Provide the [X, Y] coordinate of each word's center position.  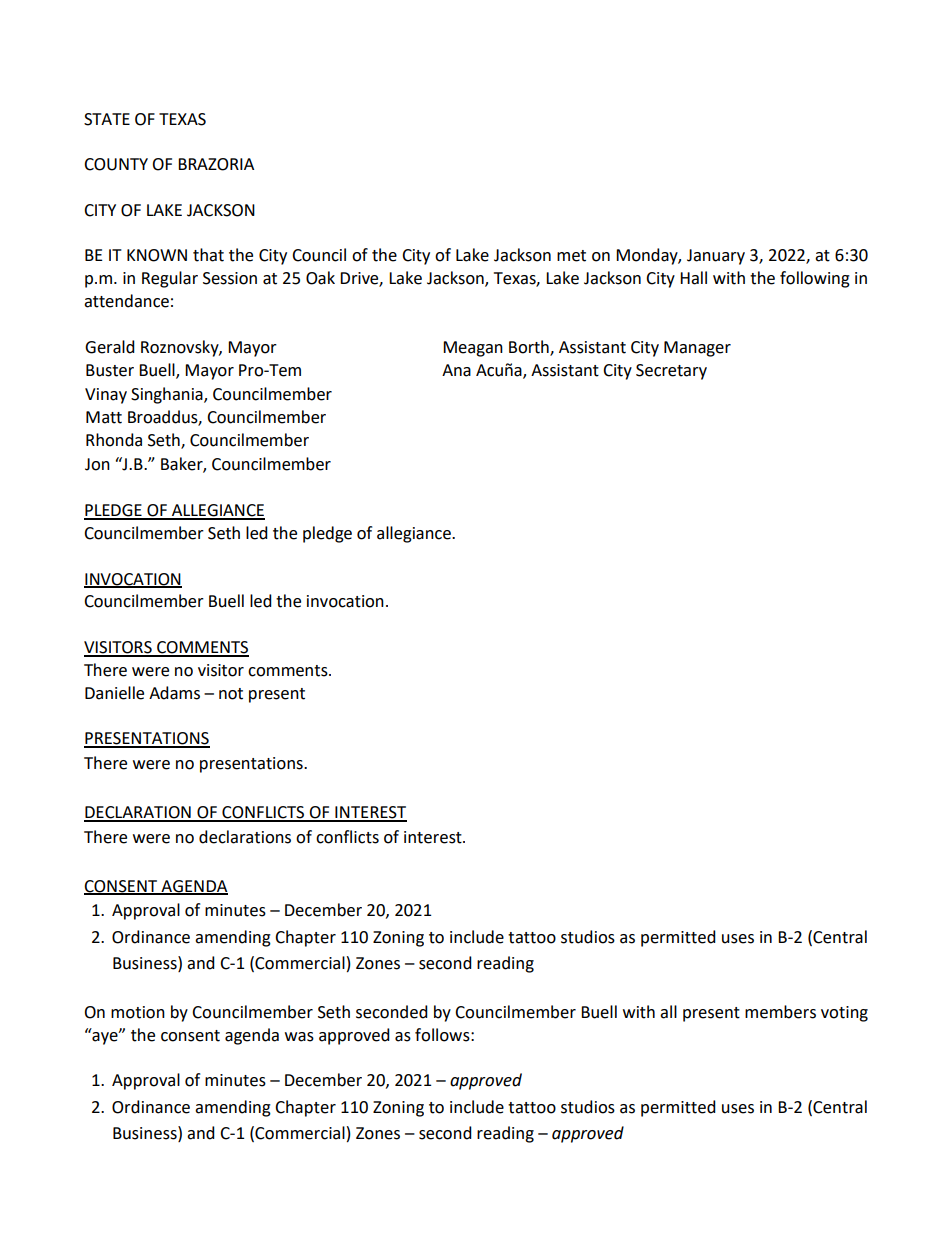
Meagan [473, 349]
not [231, 694]
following [815, 279]
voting [844, 1014]
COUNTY [116, 164]
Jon [97, 464]
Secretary [671, 372]
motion [138, 1012]
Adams [174, 693]
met [571, 256]
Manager [697, 349]
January [716, 257]
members [780, 1012]
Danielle [114, 693]
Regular [170, 279]
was [299, 1037]
